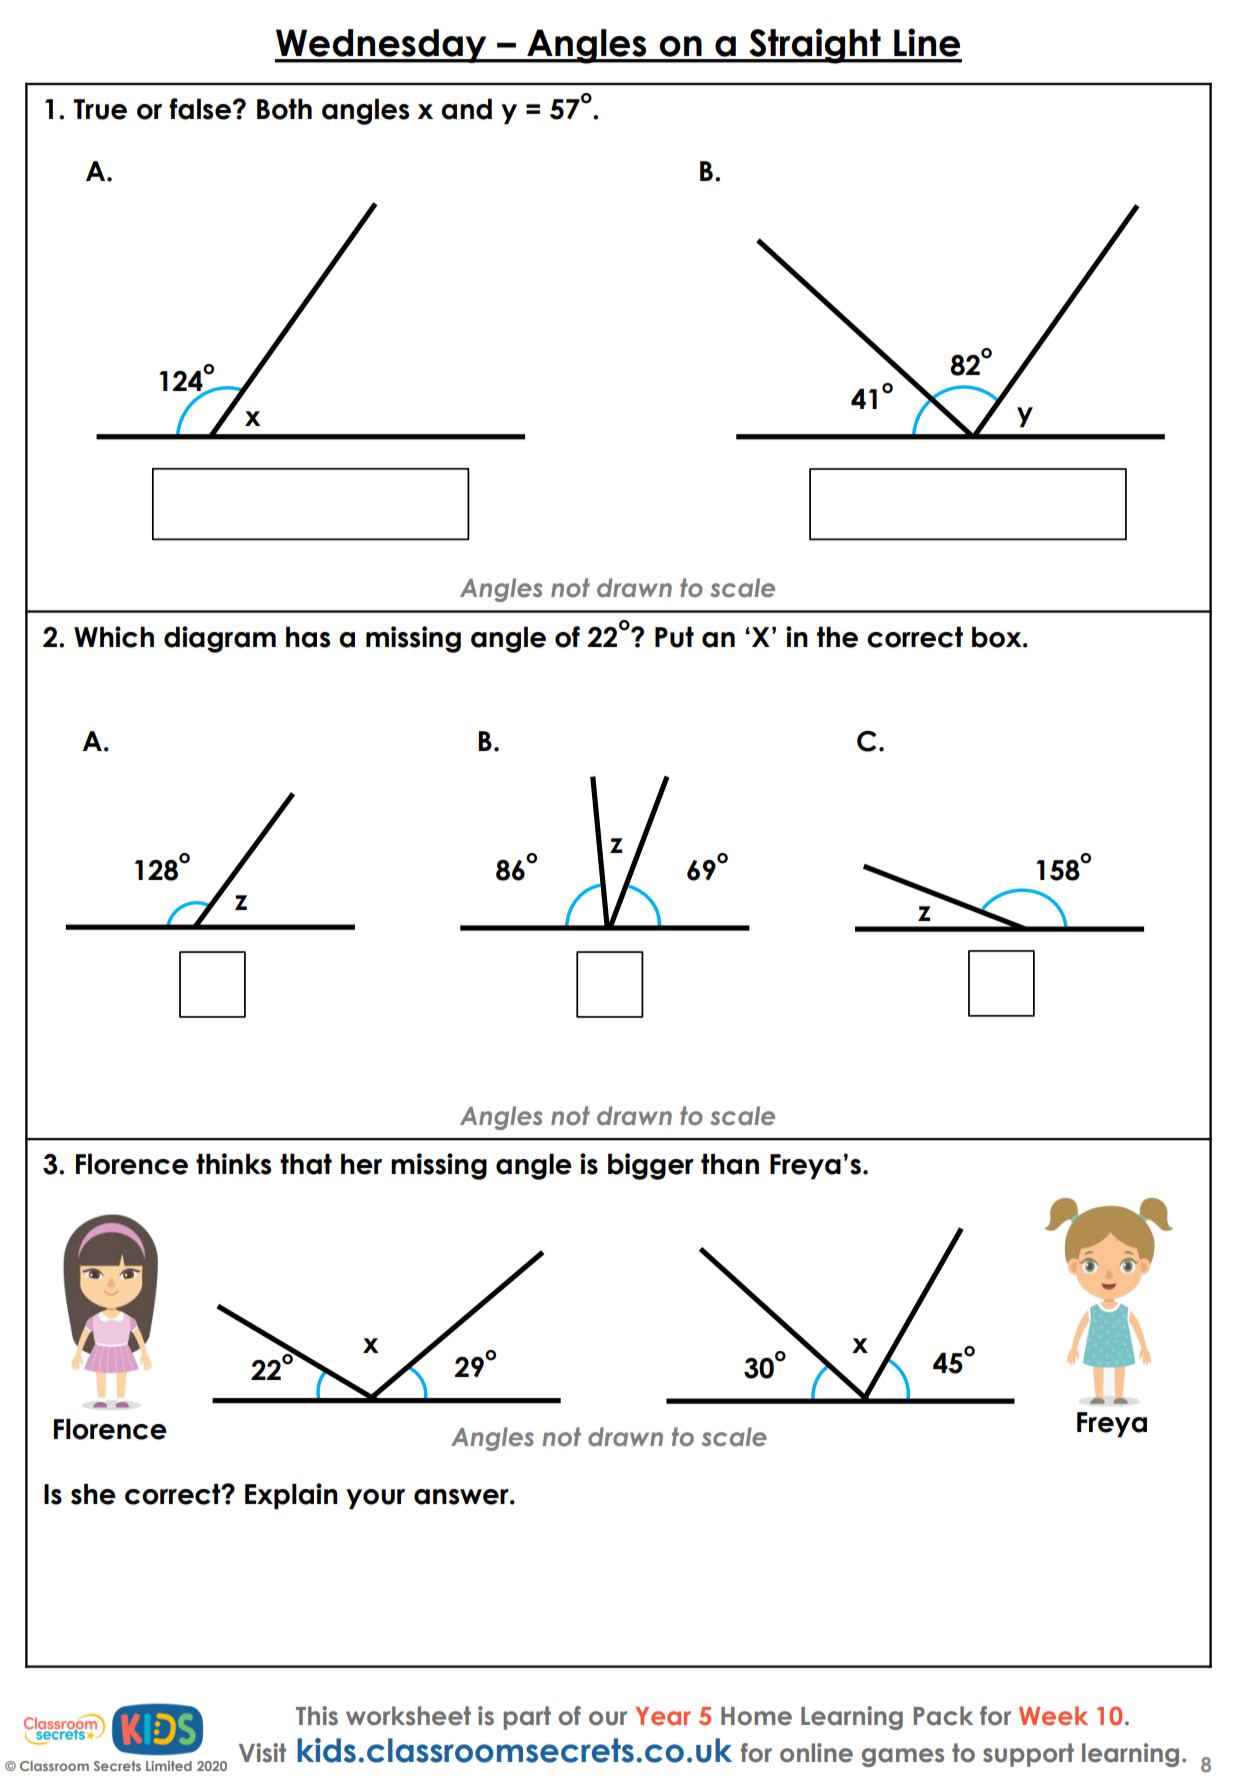 Image resolution: width=1237 pixels, height=1786 pixels. I want to click on Visit, so click(262, 1753).
